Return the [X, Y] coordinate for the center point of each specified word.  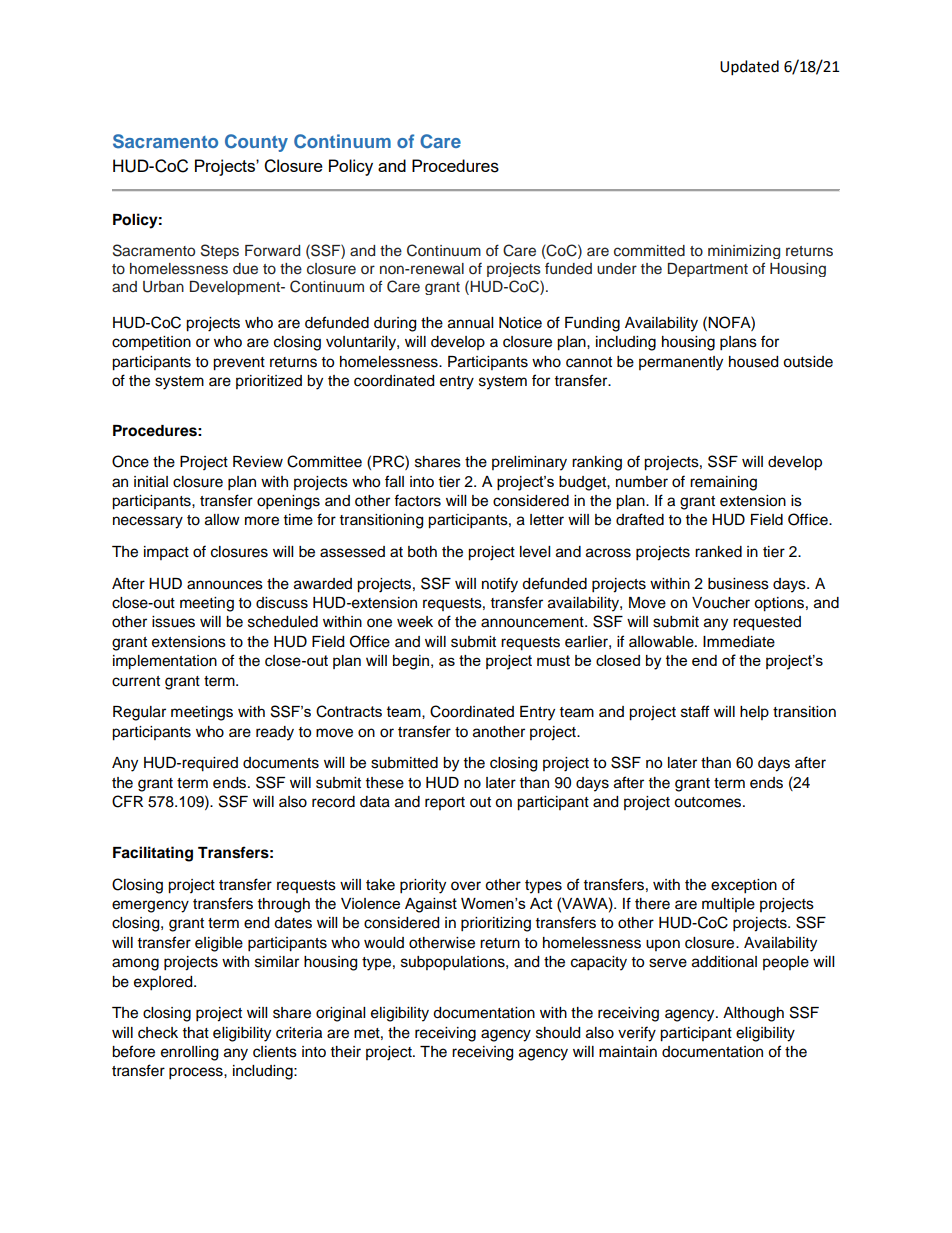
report [445, 803]
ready [275, 733]
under [617, 269]
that [196, 1032]
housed [753, 362]
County [256, 143]
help [754, 713]
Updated [749, 68]
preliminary [529, 463]
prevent [239, 364]
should [558, 1033]
